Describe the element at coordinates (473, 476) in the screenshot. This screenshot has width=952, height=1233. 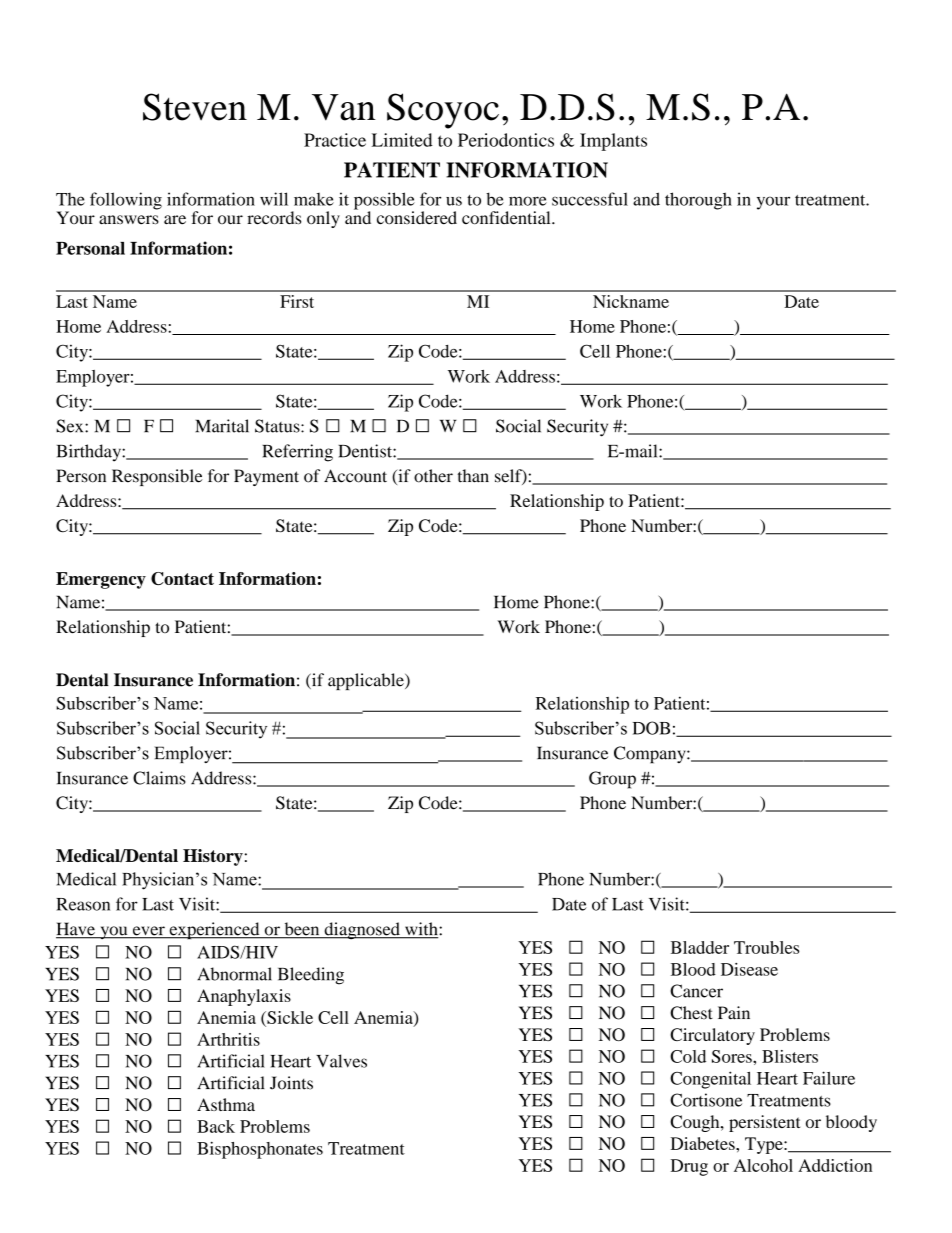
I see `than` at that location.
